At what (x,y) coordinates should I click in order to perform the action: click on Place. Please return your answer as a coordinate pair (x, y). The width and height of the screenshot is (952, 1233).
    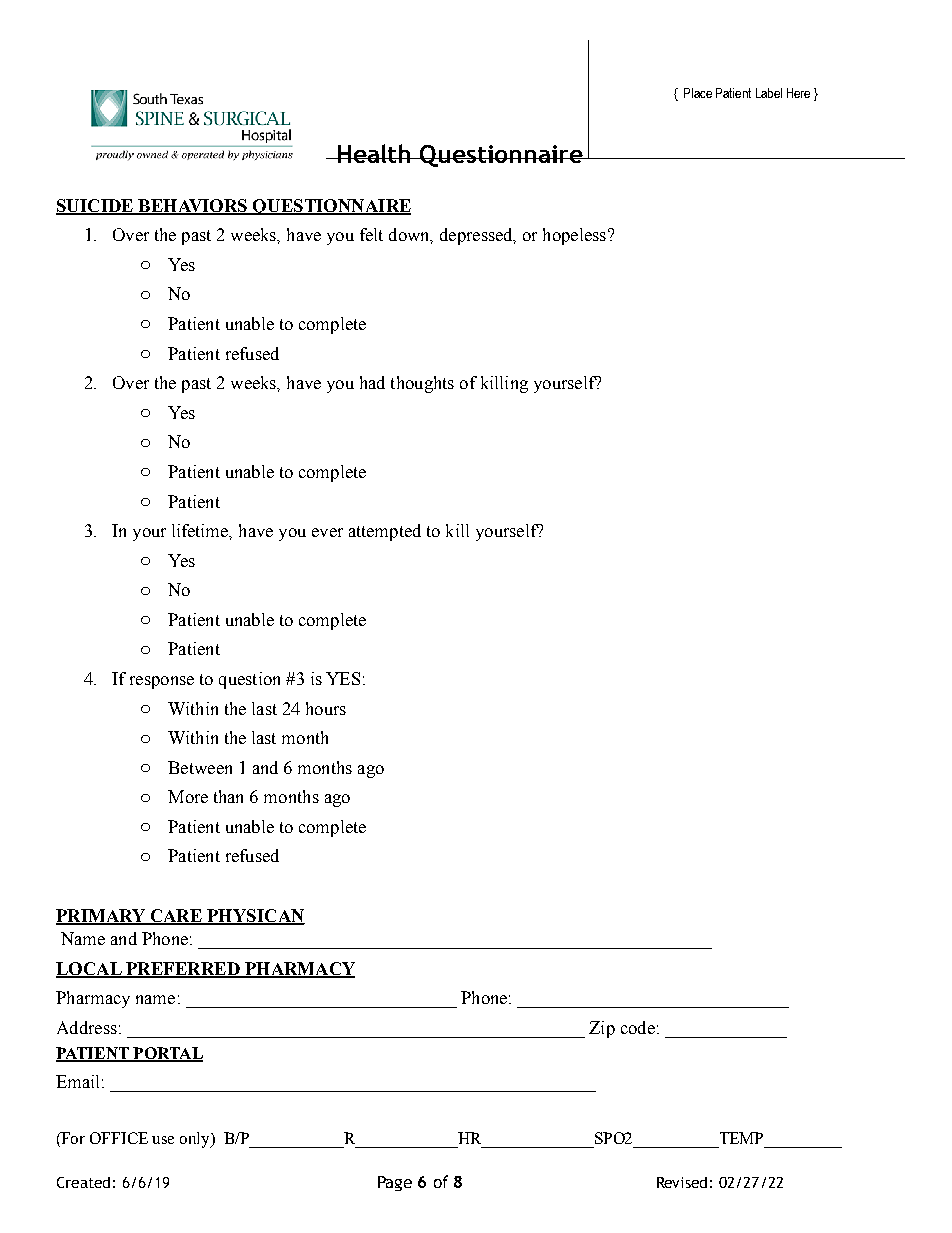
    Looking at the image, I should click on (698, 93).
